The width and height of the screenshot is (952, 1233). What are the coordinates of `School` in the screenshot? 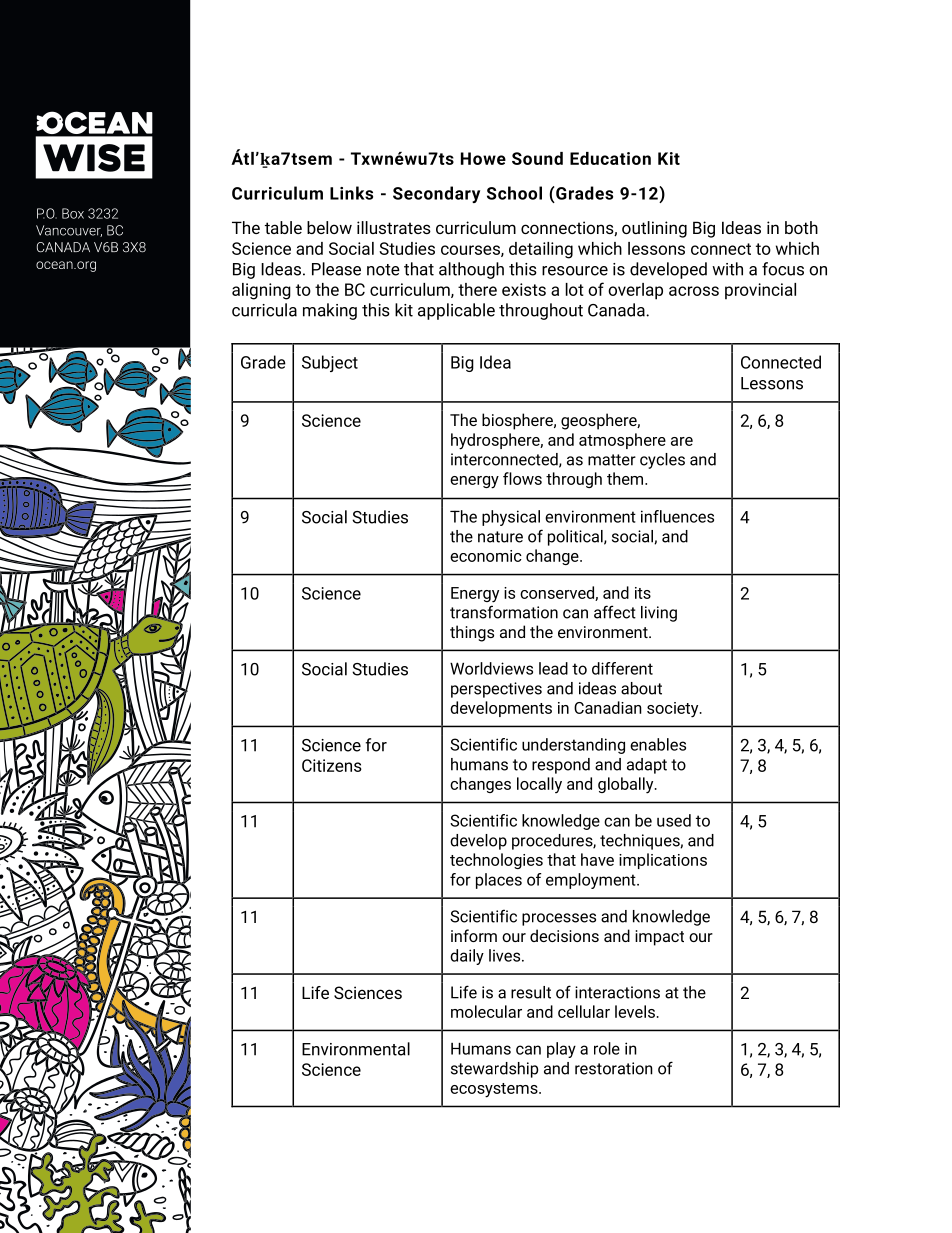 It's located at (514, 193).
